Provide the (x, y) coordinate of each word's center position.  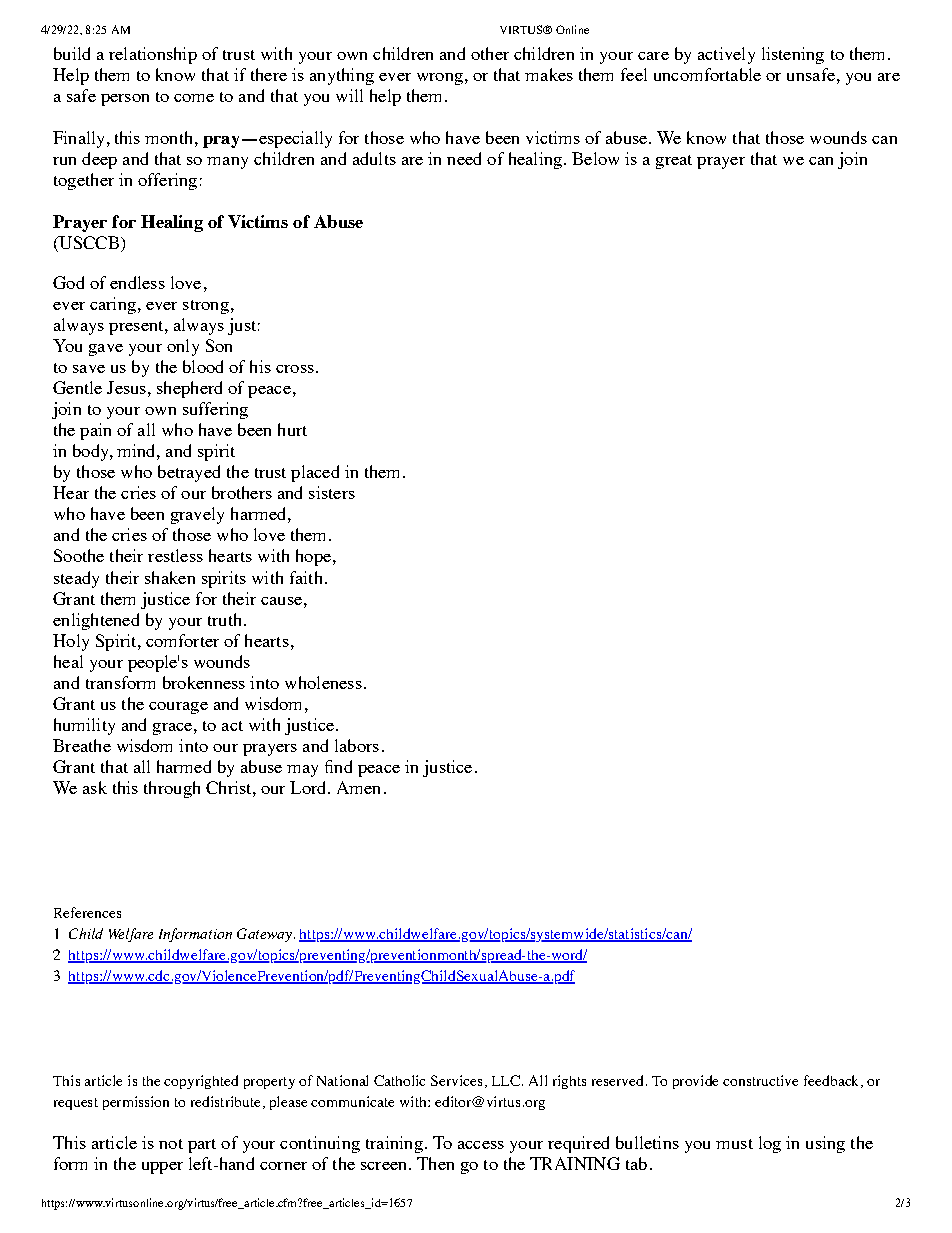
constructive (760, 1080)
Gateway (264, 935)
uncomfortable (707, 74)
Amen (358, 787)
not (171, 1144)
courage (178, 708)
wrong (440, 79)
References (87, 912)
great (674, 162)
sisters (332, 492)
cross (295, 369)
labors (357, 745)
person (125, 100)
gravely (197, 515)
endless (137, 282)
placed (315, 473)
